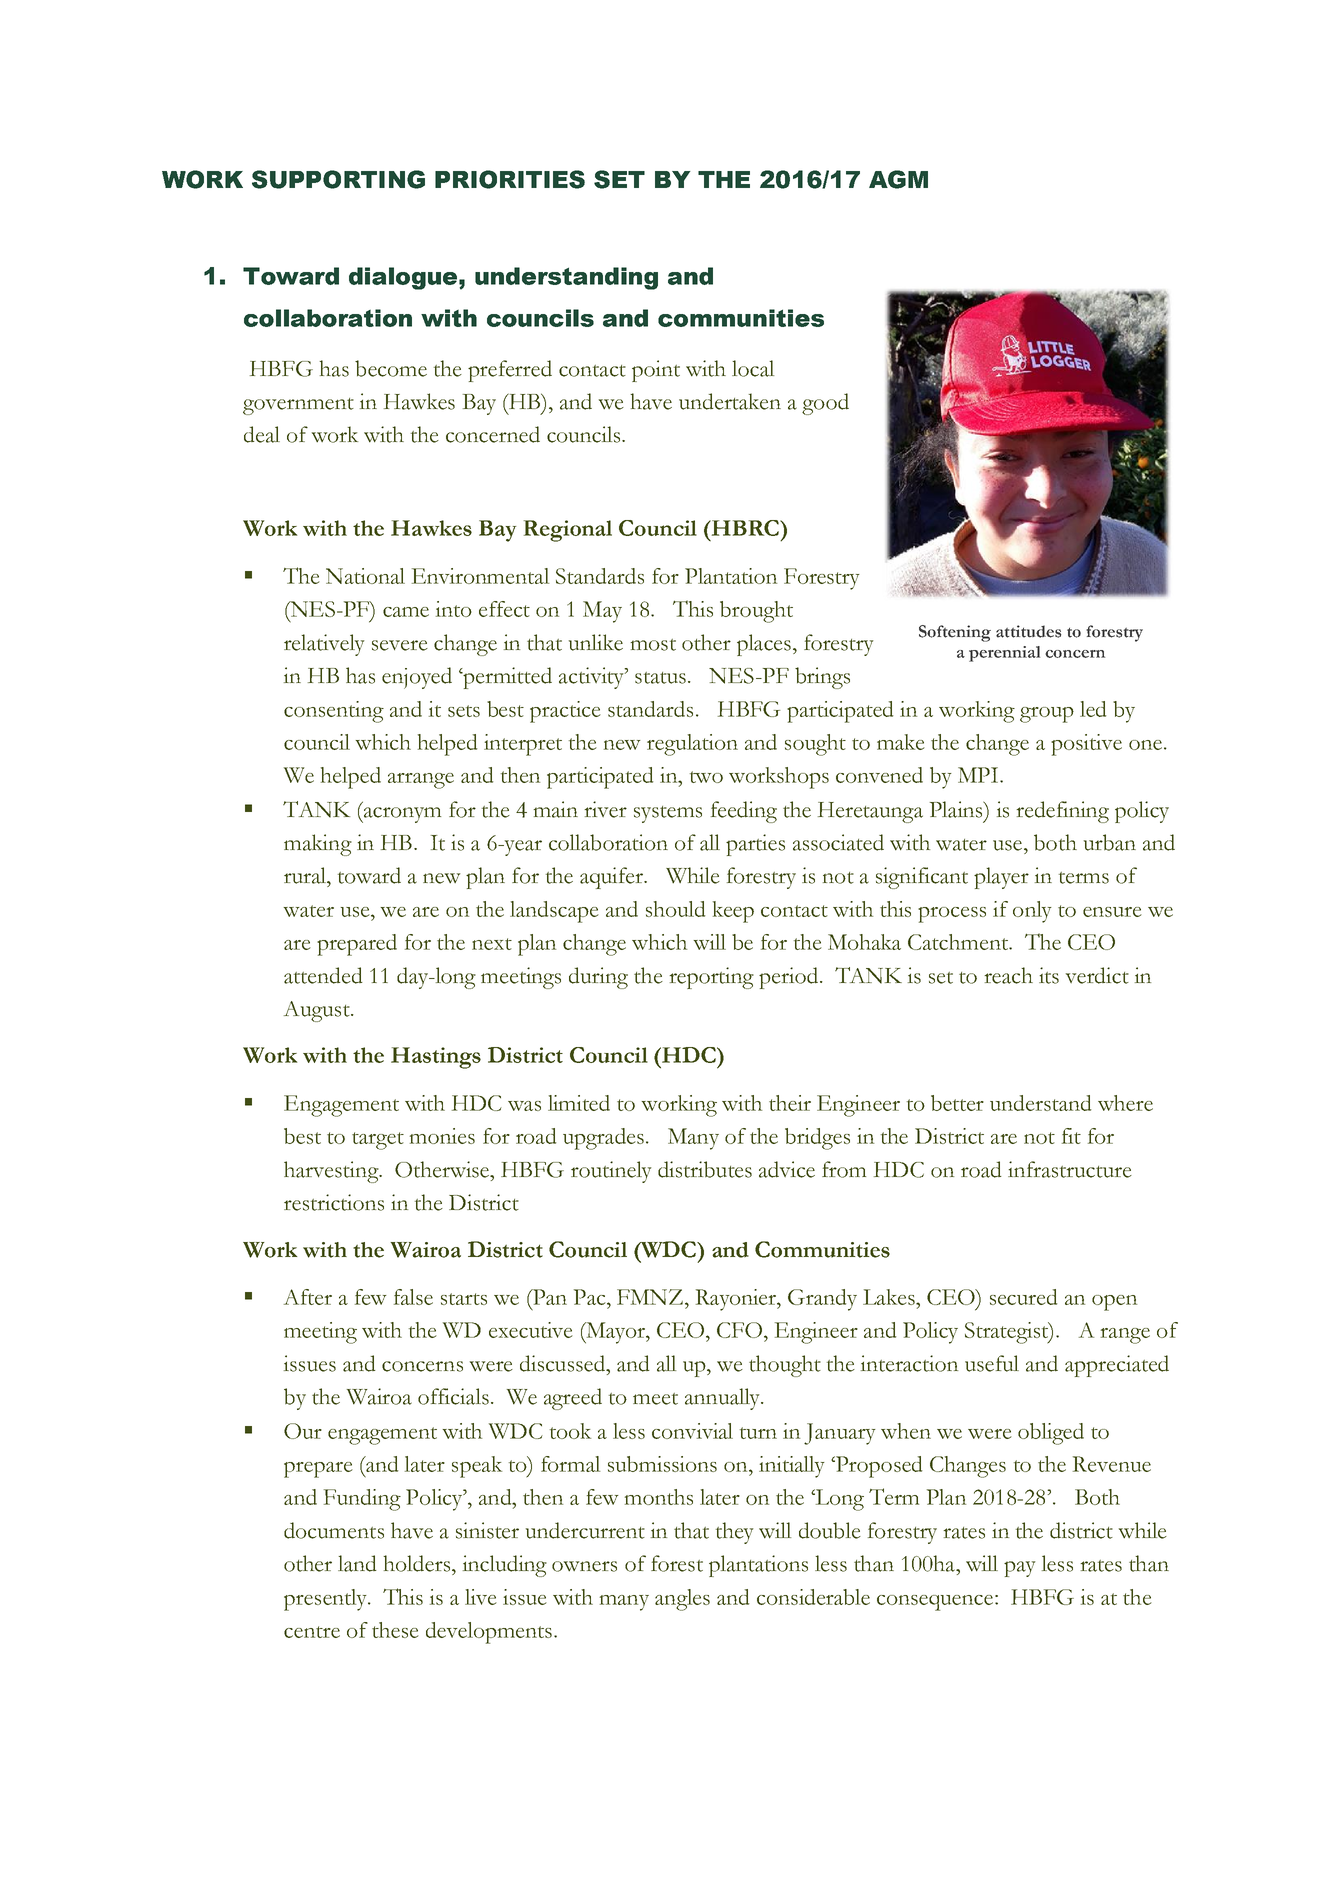 This page has width=1340, height=1894. What do you see at coordinates (401, 815) in the page?
I see `acronym` at bounding box center [401, 815].
